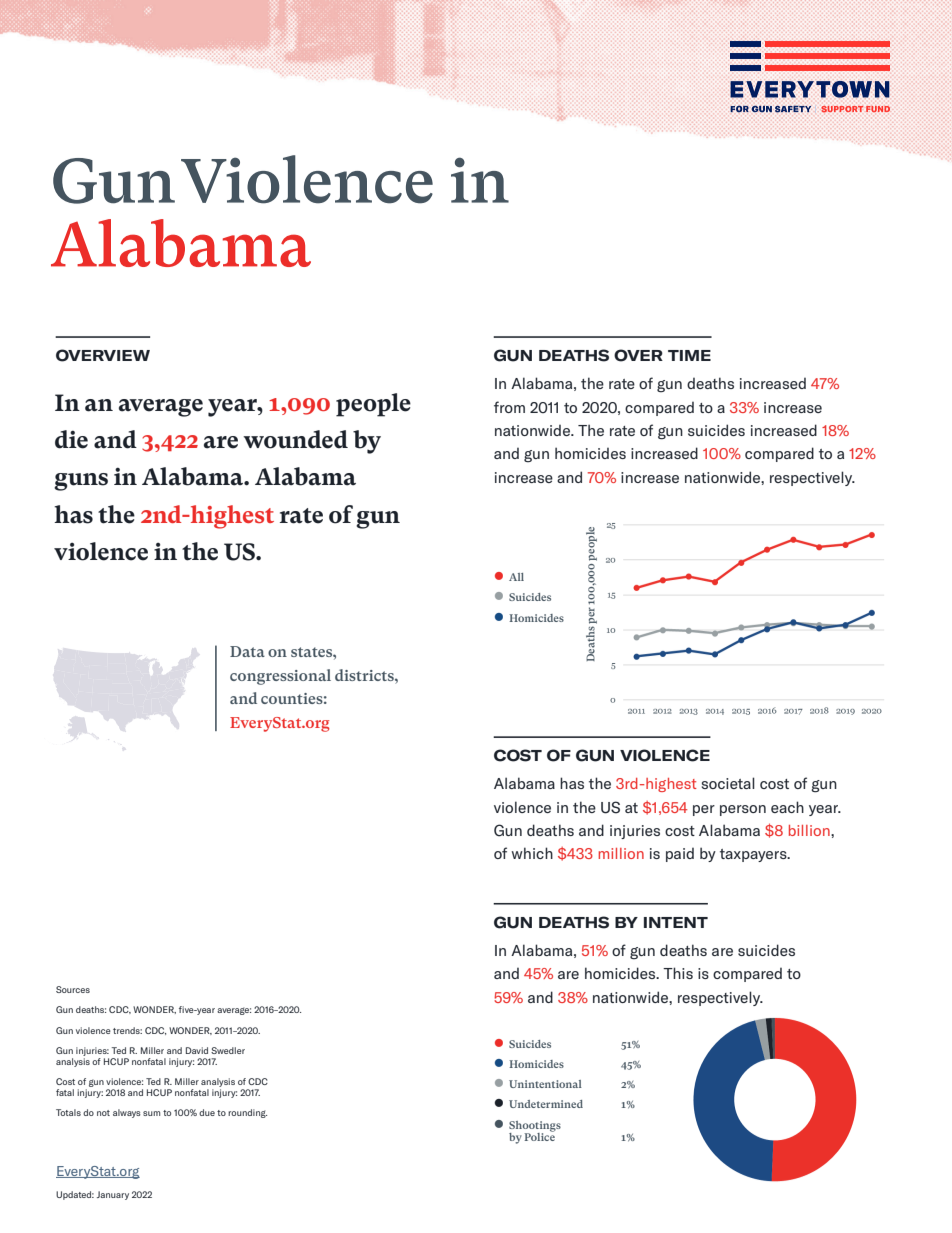 Image resolution: width=952 pixels, height=1233 pixels. I want to click on which, so click(532, 853).
